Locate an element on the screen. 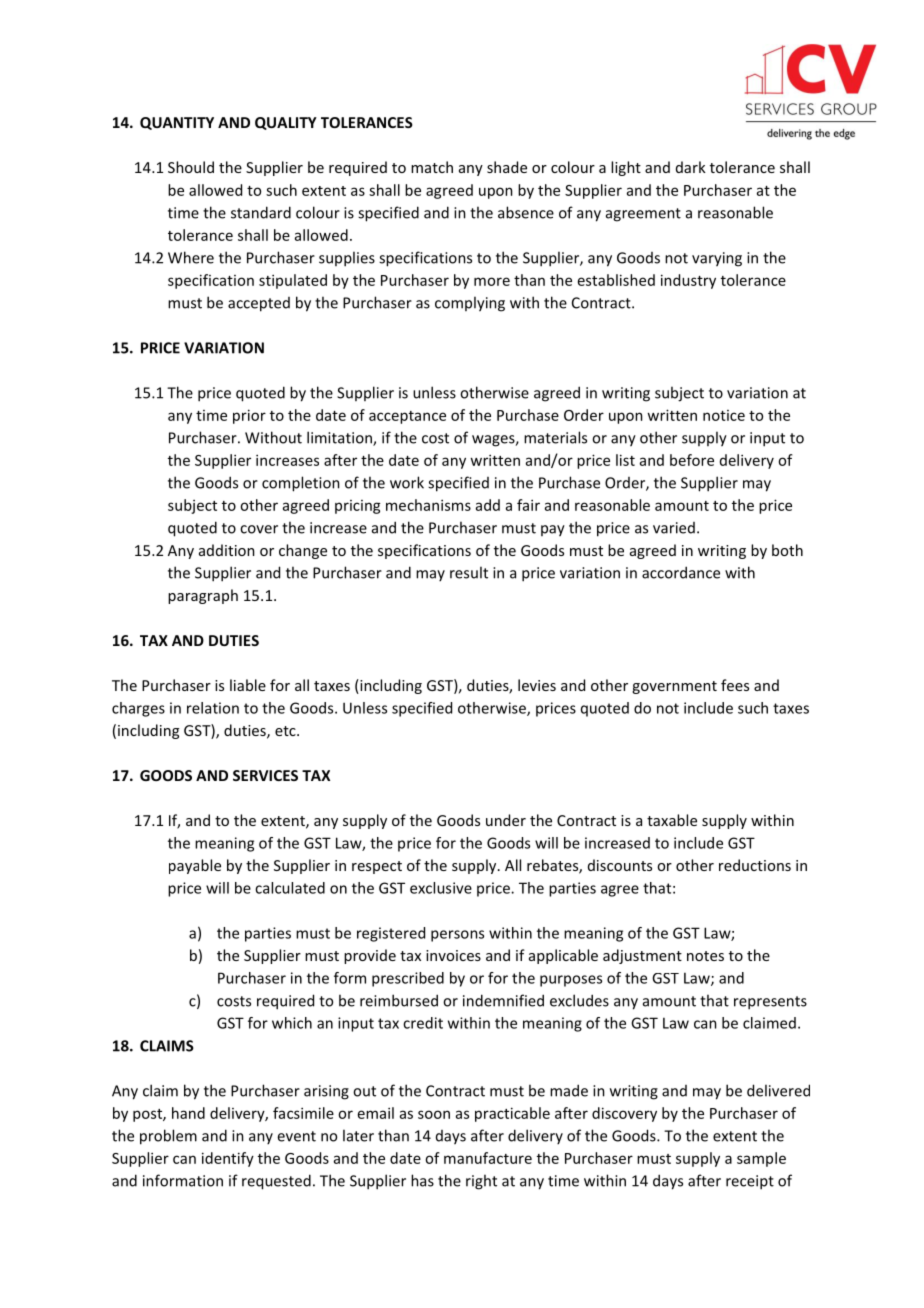 This screenshot has width=924, height=1308. Should is located at coordinates (191, 167).
